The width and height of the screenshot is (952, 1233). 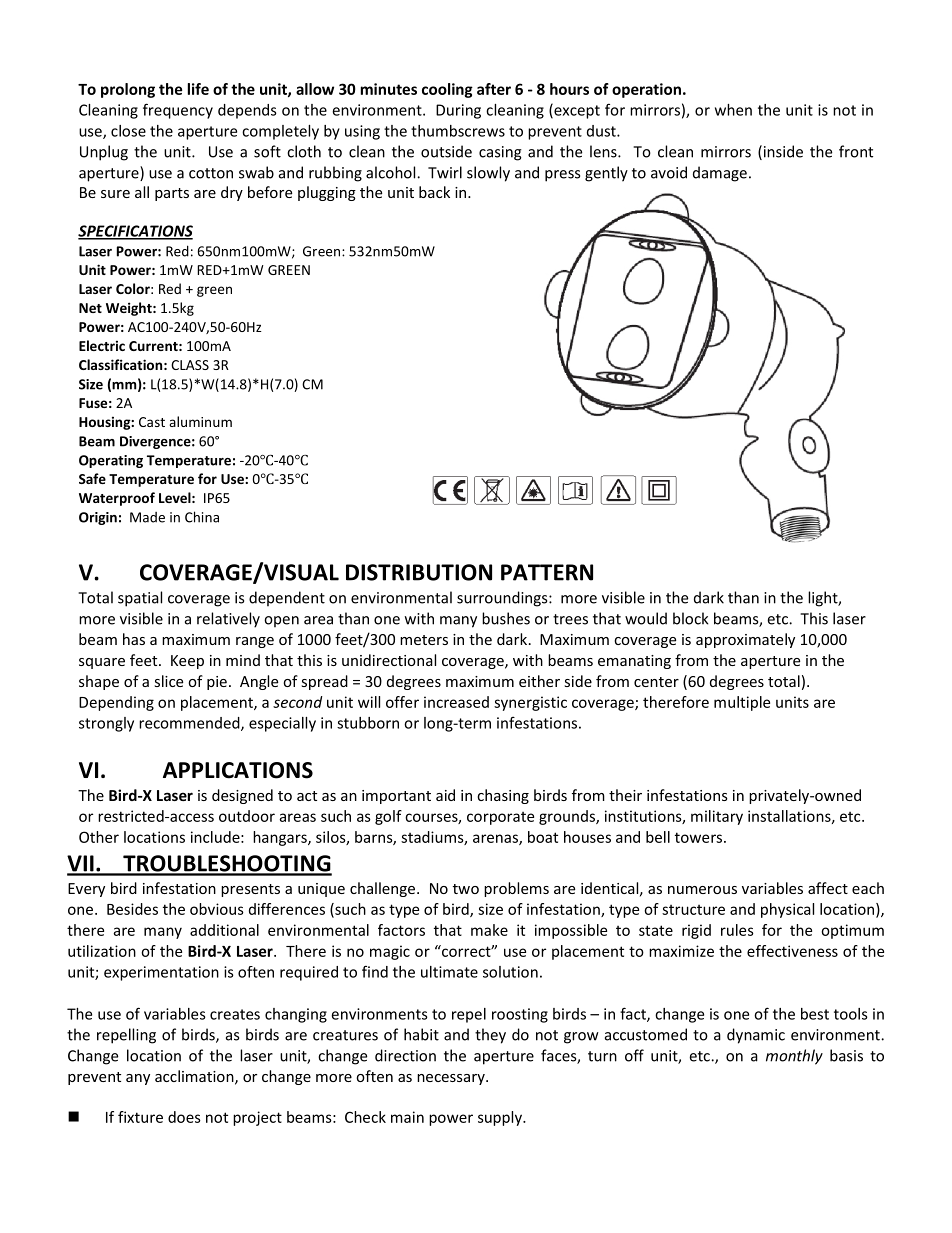 I want to click on block, so click(x=691, y=618).
